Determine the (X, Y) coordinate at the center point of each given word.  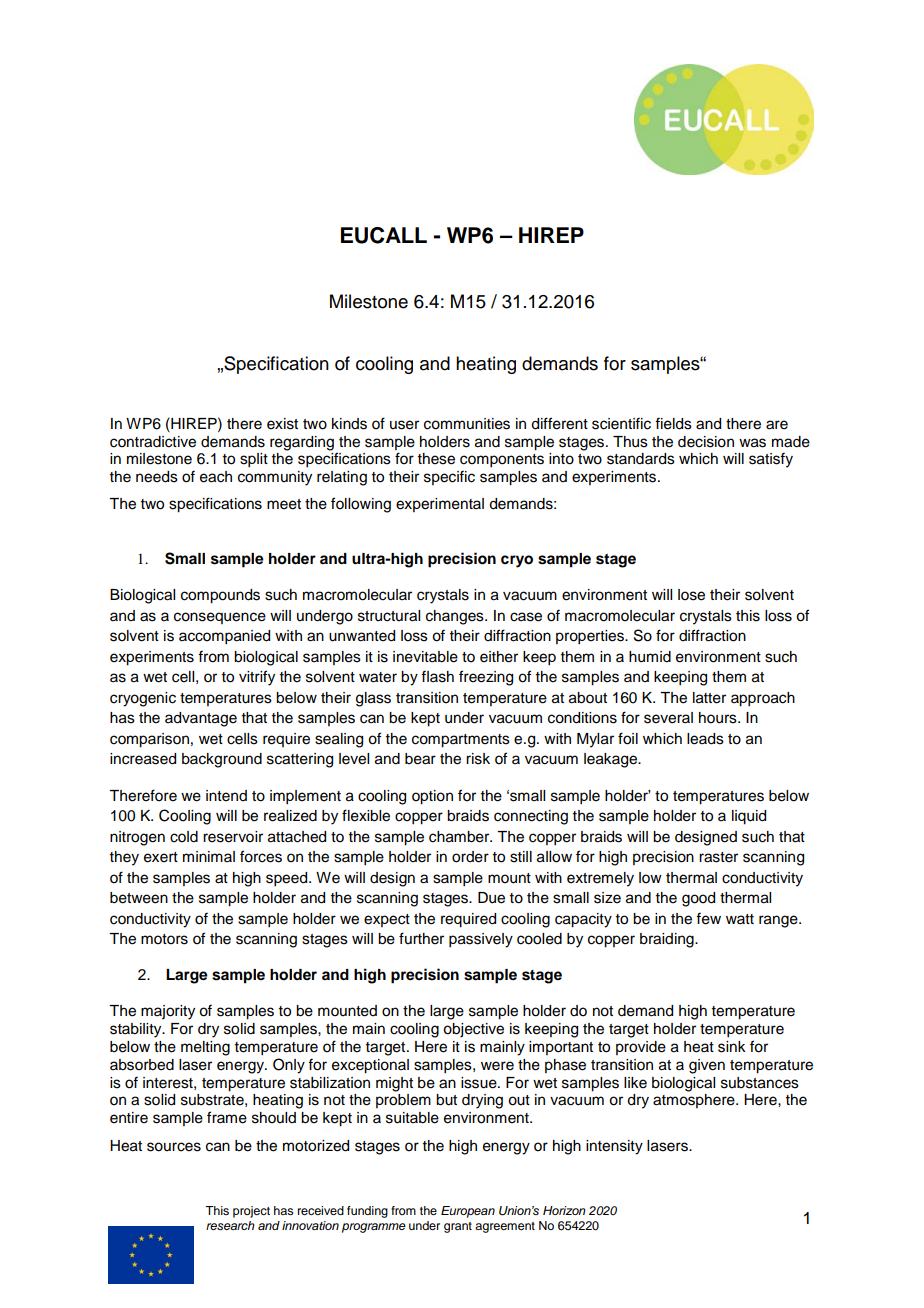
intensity (614, 1147)
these (436, 459)
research (230, 1225)
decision (706, 442)
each (216, 477)
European (468, 1212)
